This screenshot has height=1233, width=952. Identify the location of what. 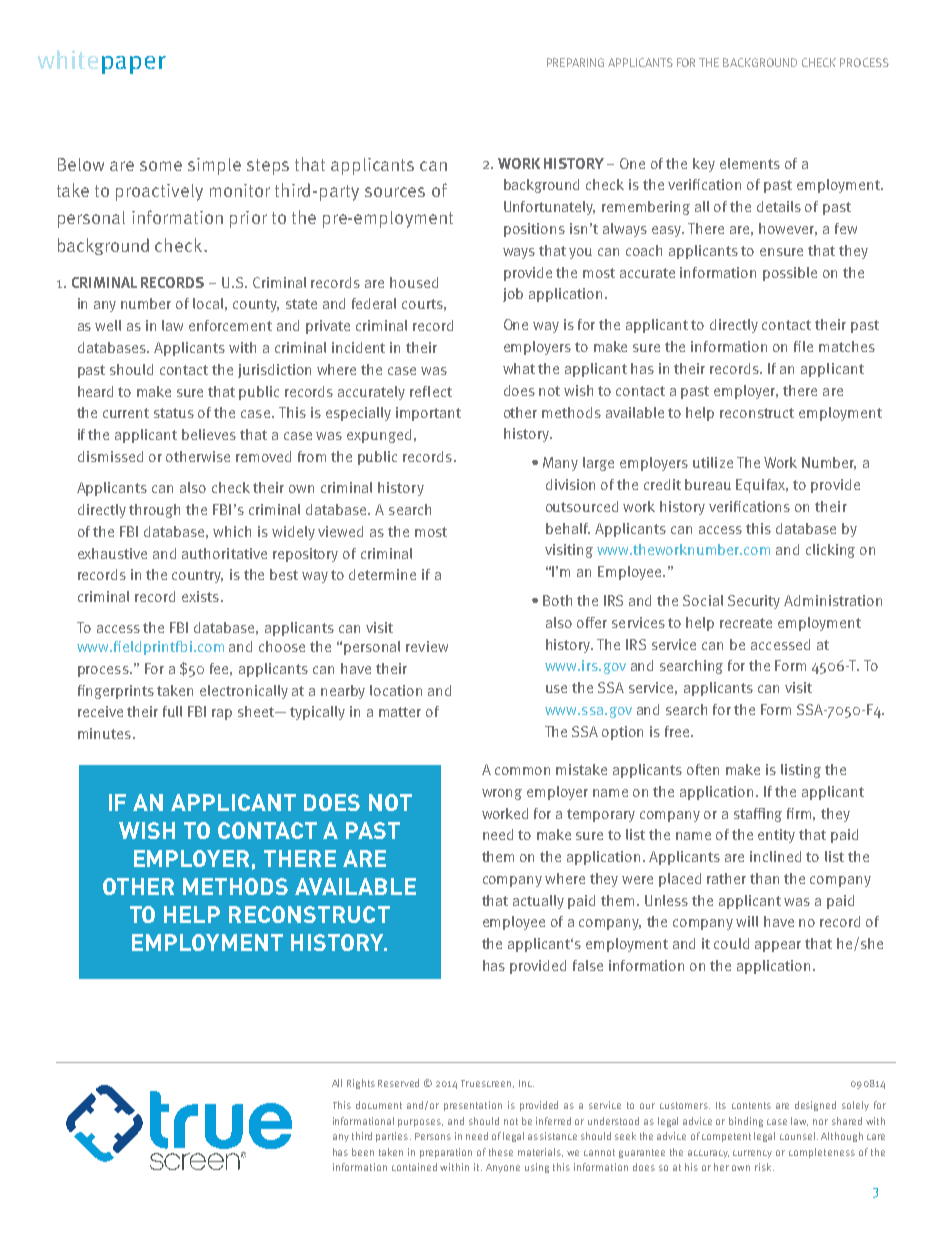
(519, 368).
